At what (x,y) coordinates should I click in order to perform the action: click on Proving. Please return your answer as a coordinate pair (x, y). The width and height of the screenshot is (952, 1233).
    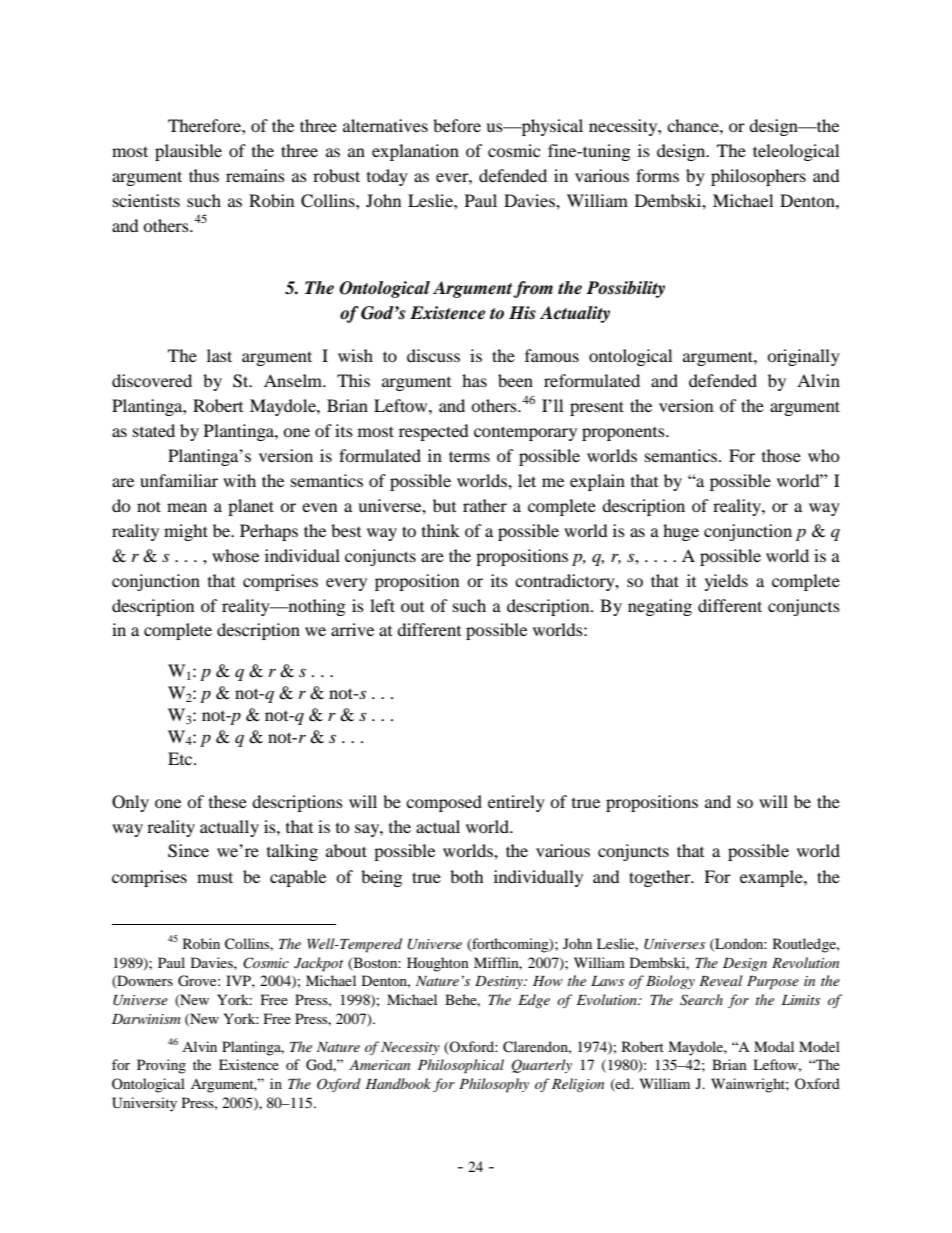
    Looking at the image, I should click on (161, 1066).
